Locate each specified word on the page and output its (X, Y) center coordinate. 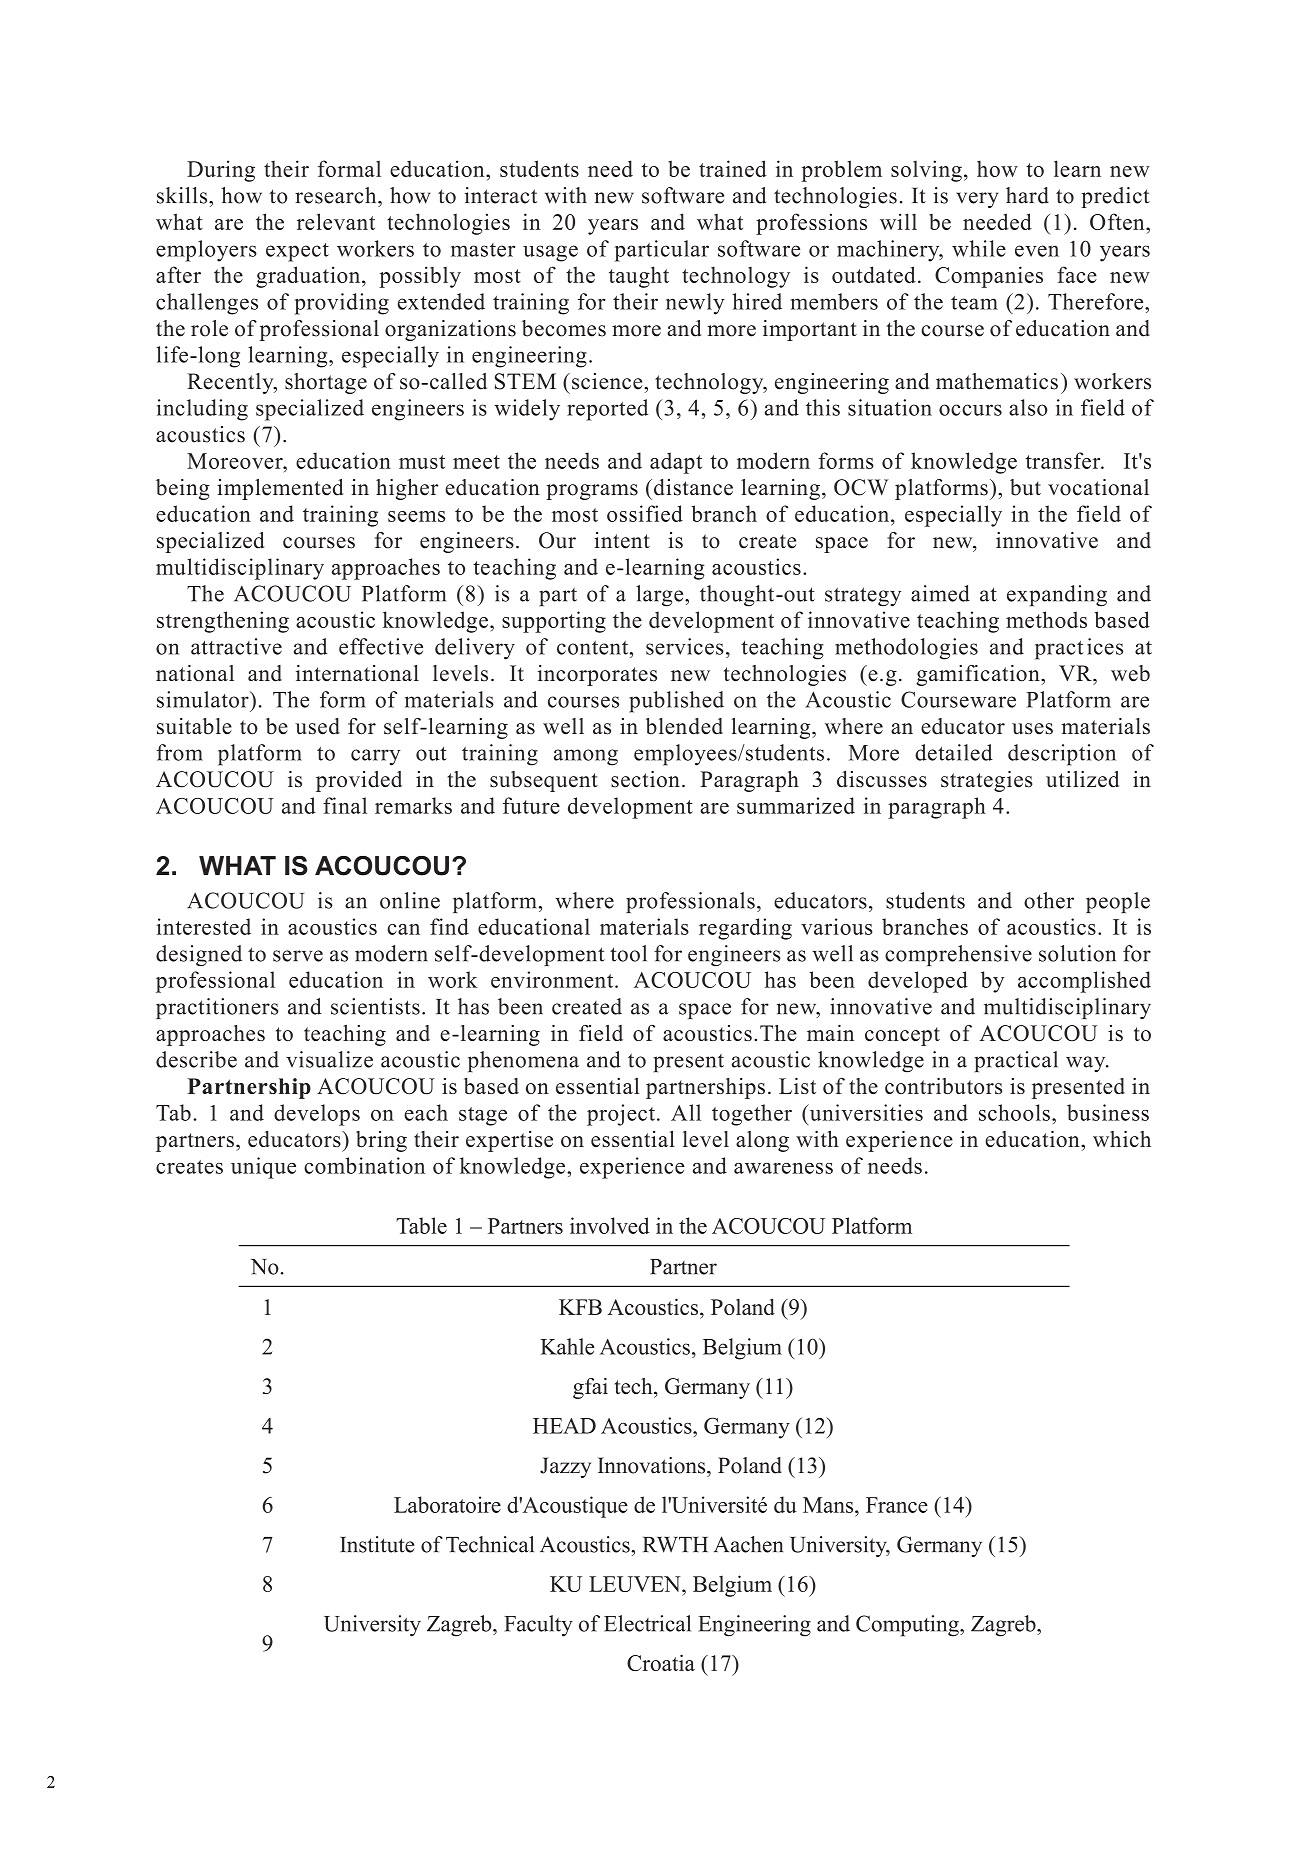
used (317, 726)
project (621, 1115)
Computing (908, 1626)
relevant (336, 221)
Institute (377, 1544)
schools (1014, 1112)
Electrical (647, 1623)
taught (639, 277)
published (676, 702)
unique (263, 1168)
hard (1027, 195)
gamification (979, 675)
